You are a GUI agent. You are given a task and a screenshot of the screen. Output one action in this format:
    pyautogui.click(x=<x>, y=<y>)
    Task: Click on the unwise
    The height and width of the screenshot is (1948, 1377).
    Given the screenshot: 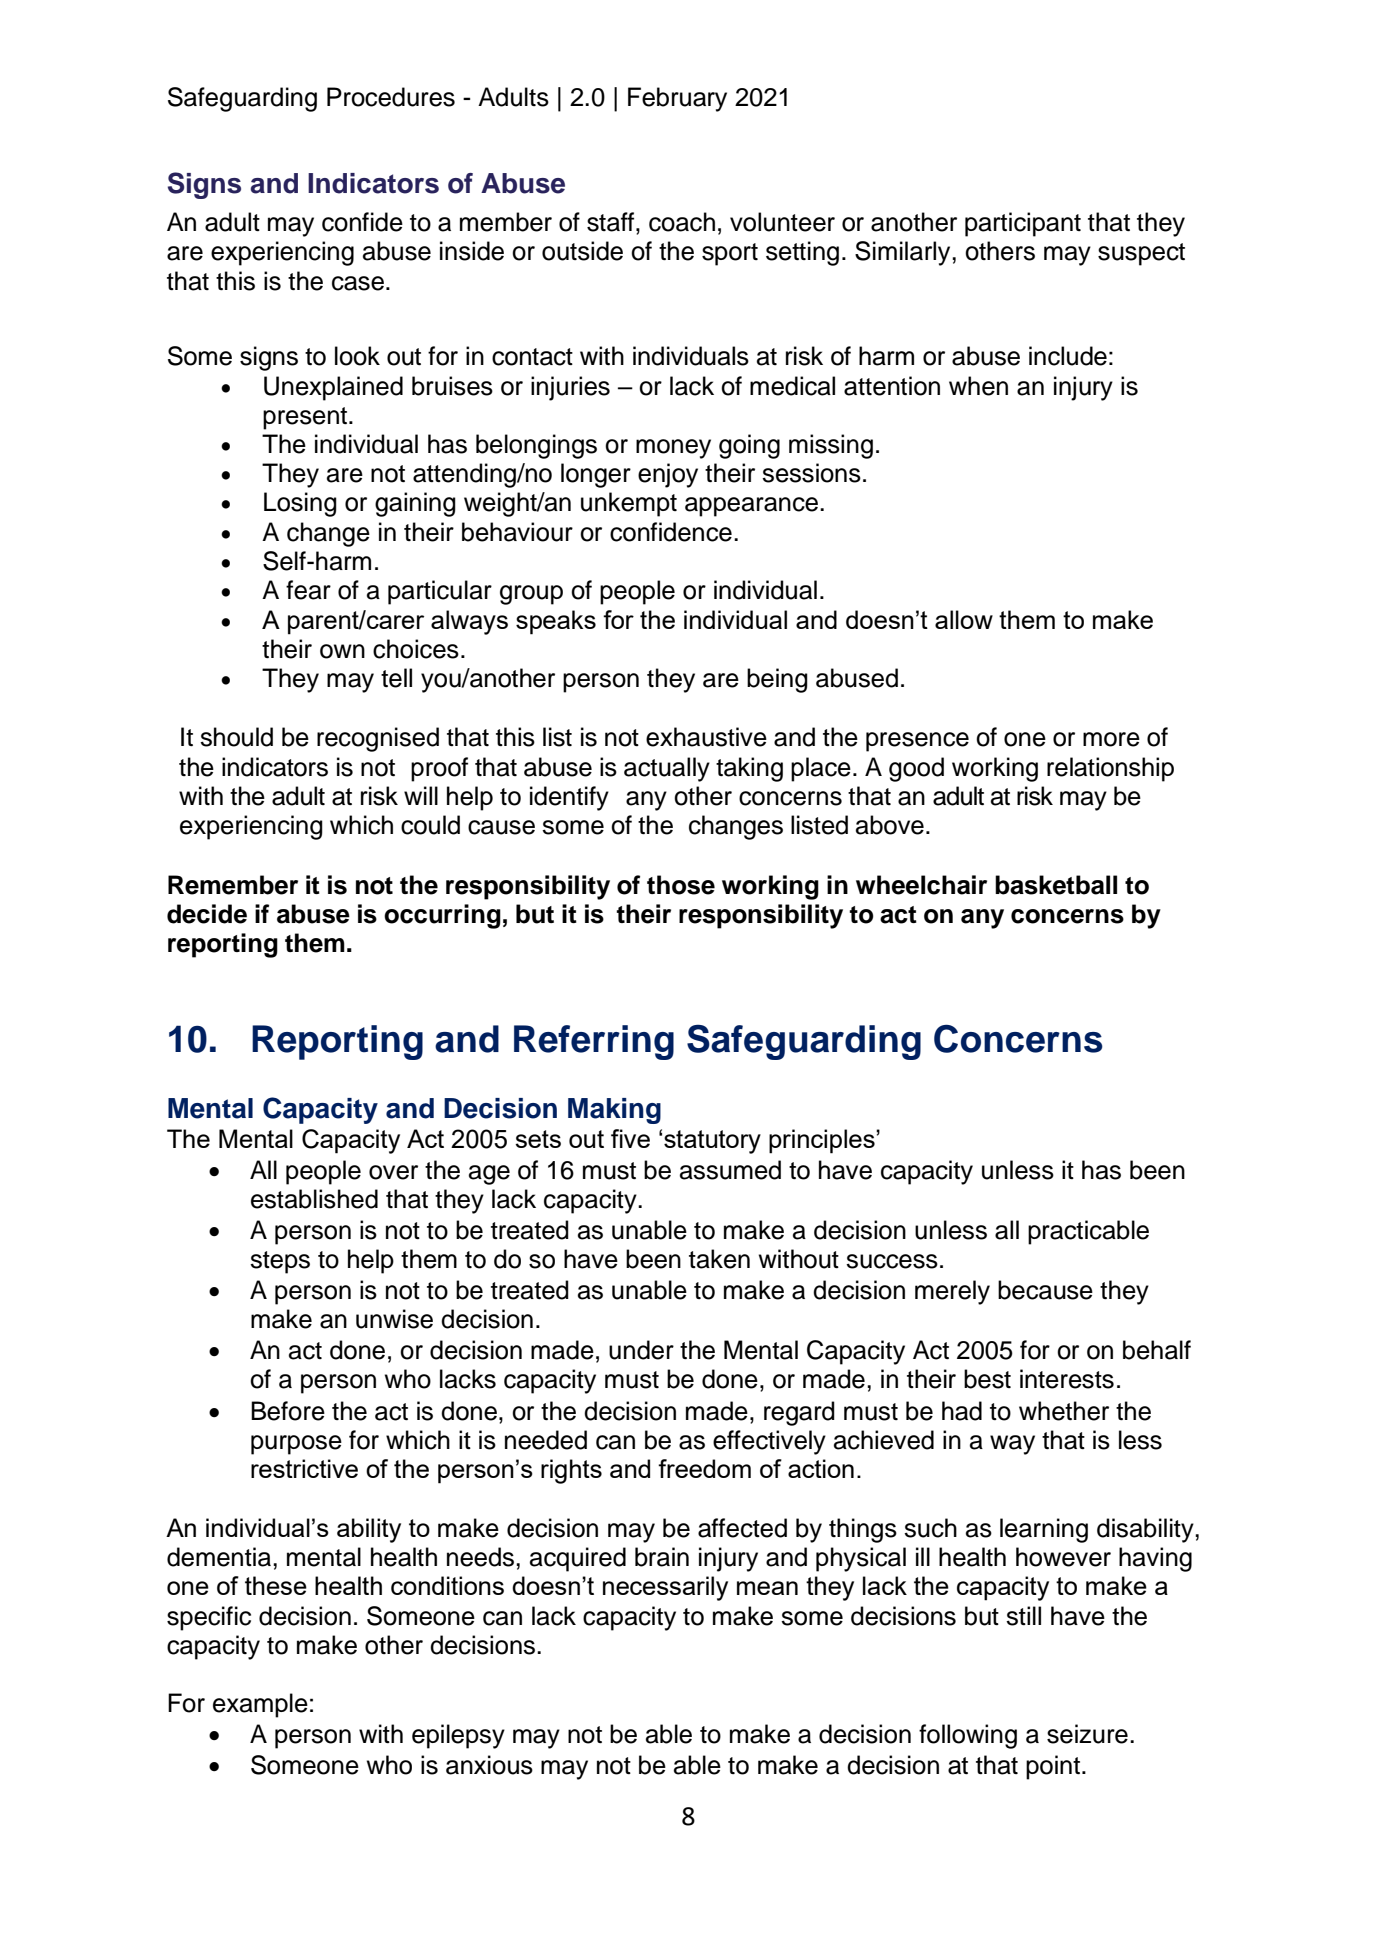 What is the action you would take?
    pyautogui.click(x=394, y=1319)
